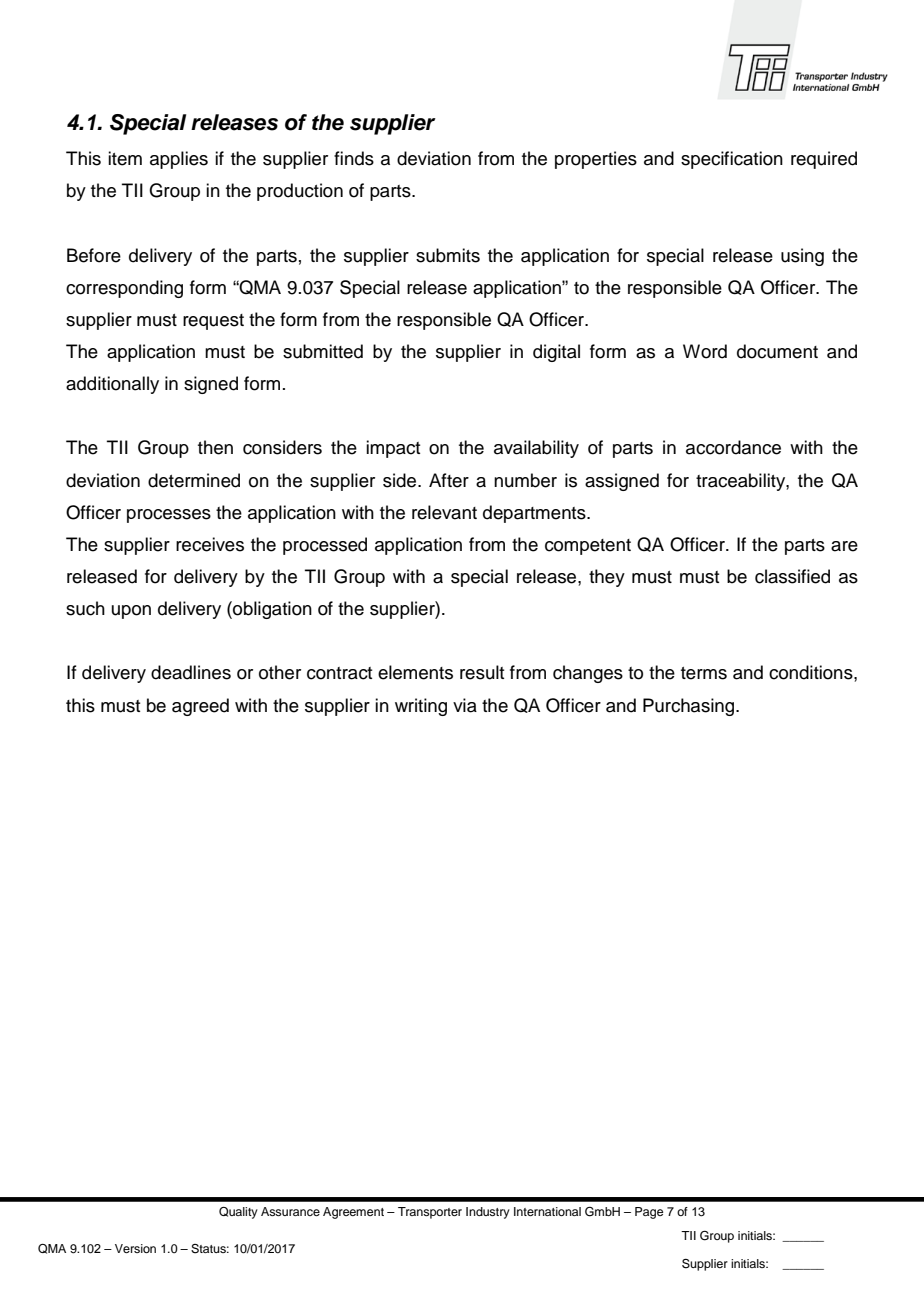  Describe the element at coordinates (649, 1213) in the page. I see `Page` at that location.
